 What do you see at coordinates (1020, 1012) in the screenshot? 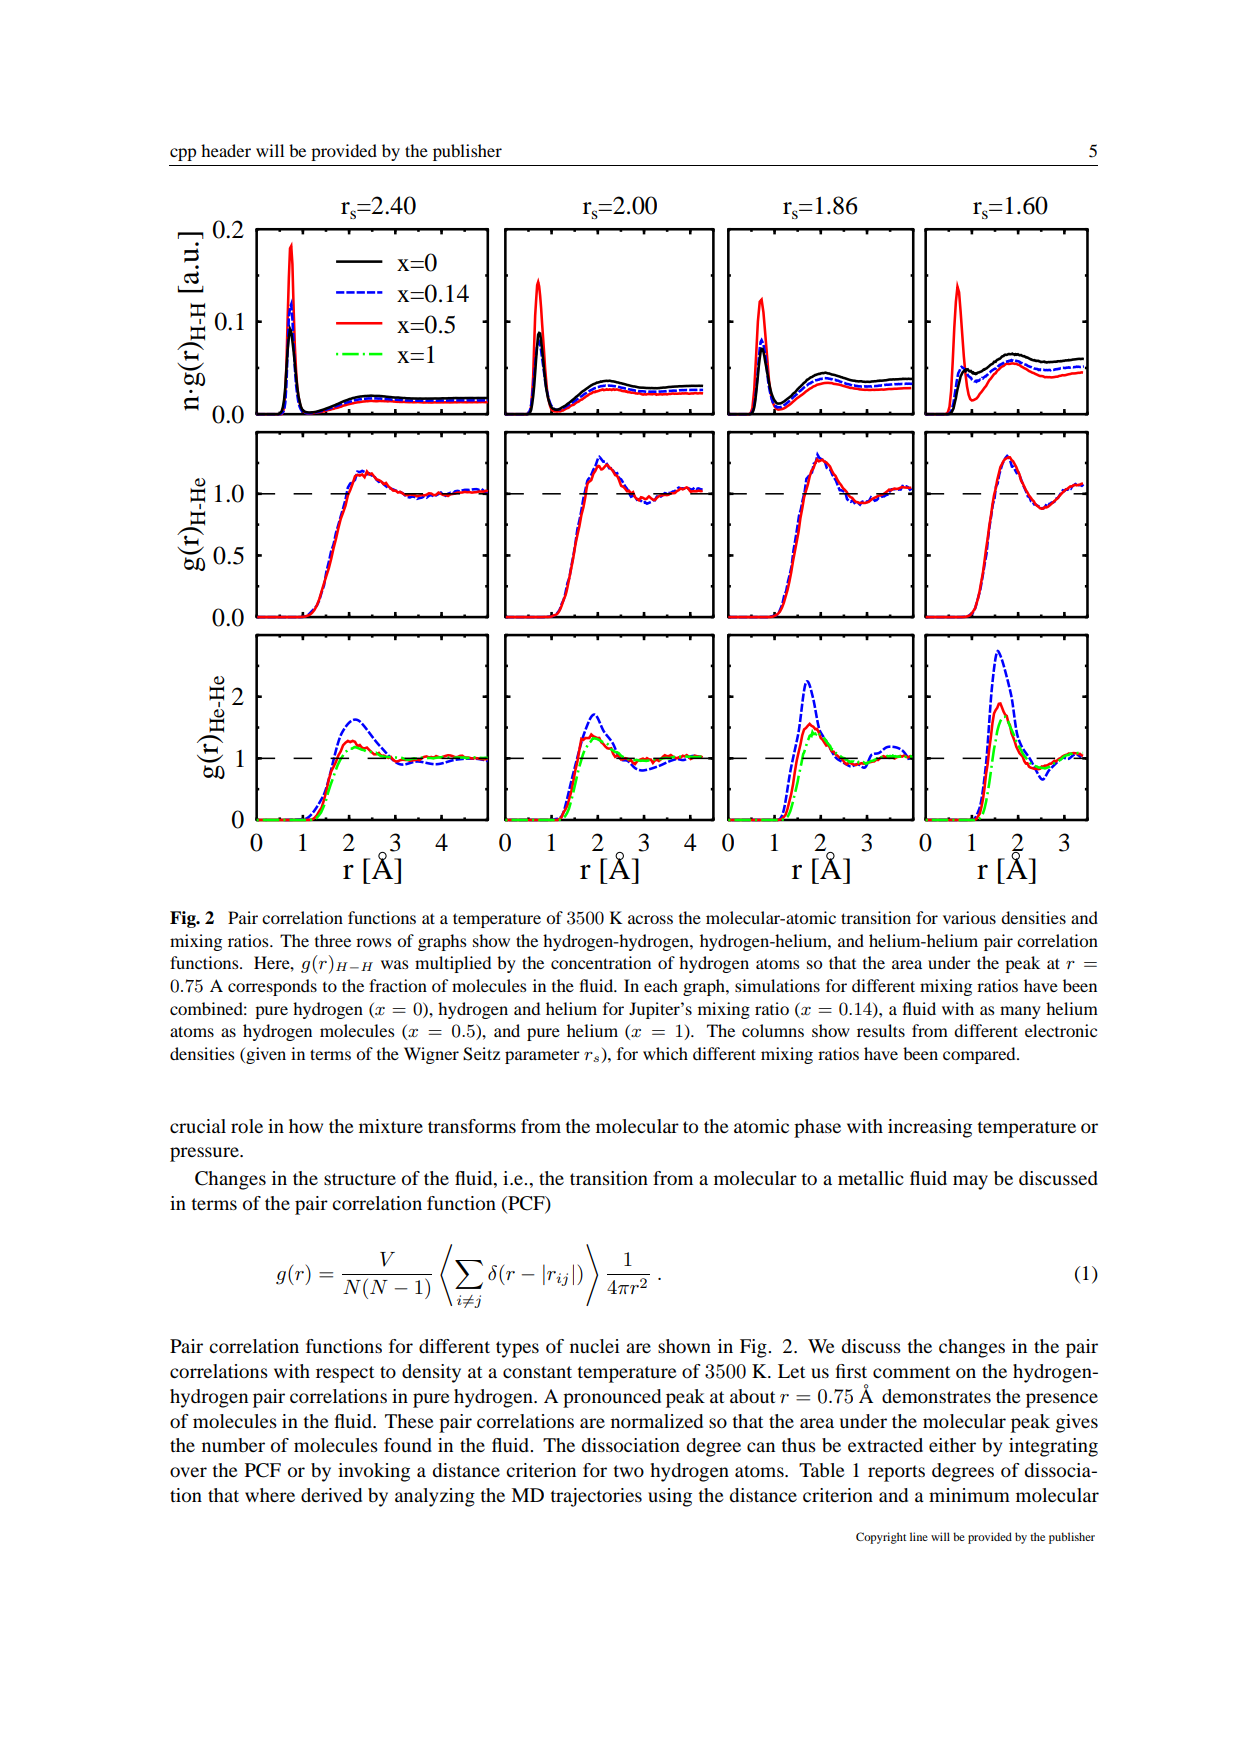
I see `many` at bounding box center [1020, 1012].
